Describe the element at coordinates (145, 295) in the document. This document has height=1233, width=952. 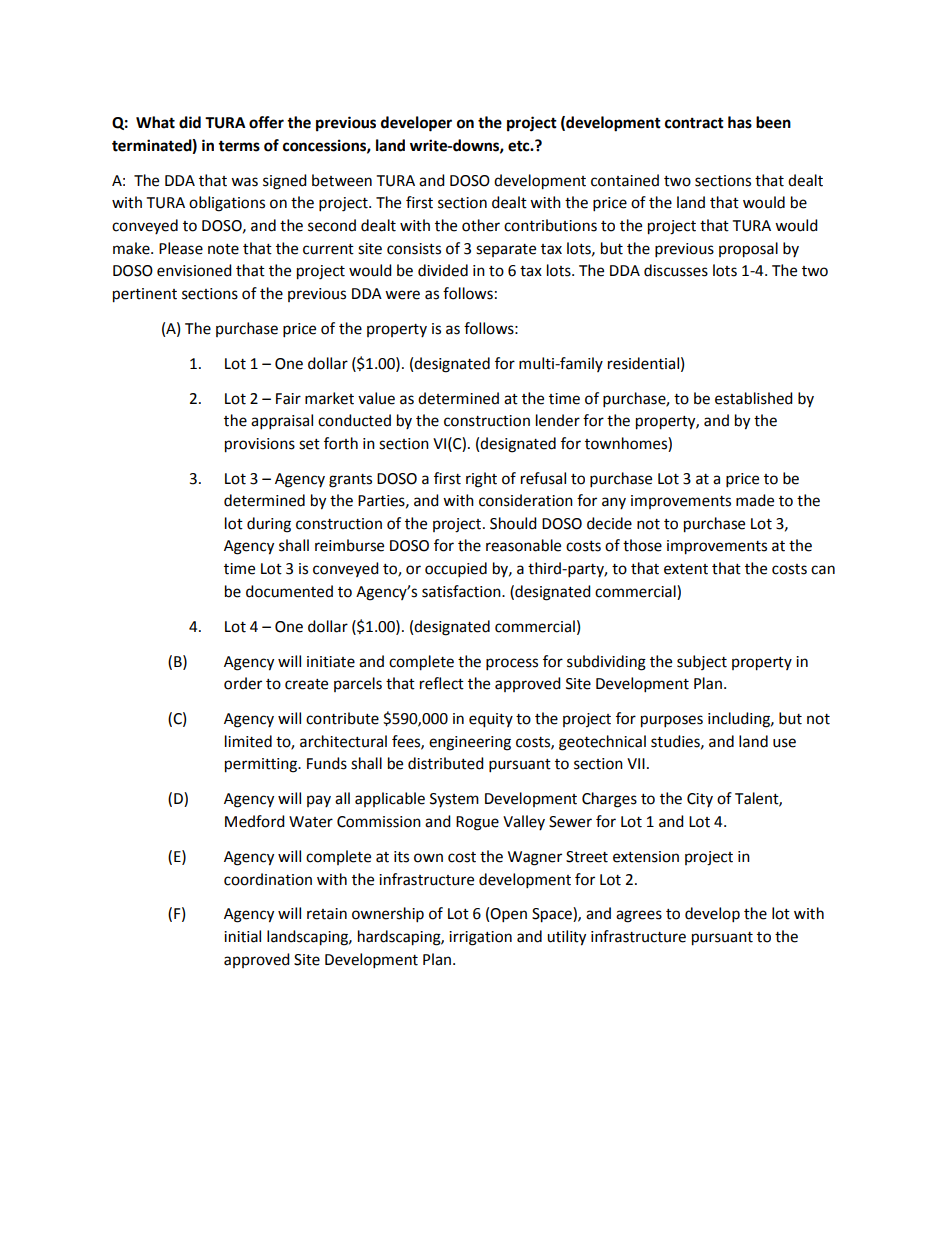
I see `pertinent` at that location.
